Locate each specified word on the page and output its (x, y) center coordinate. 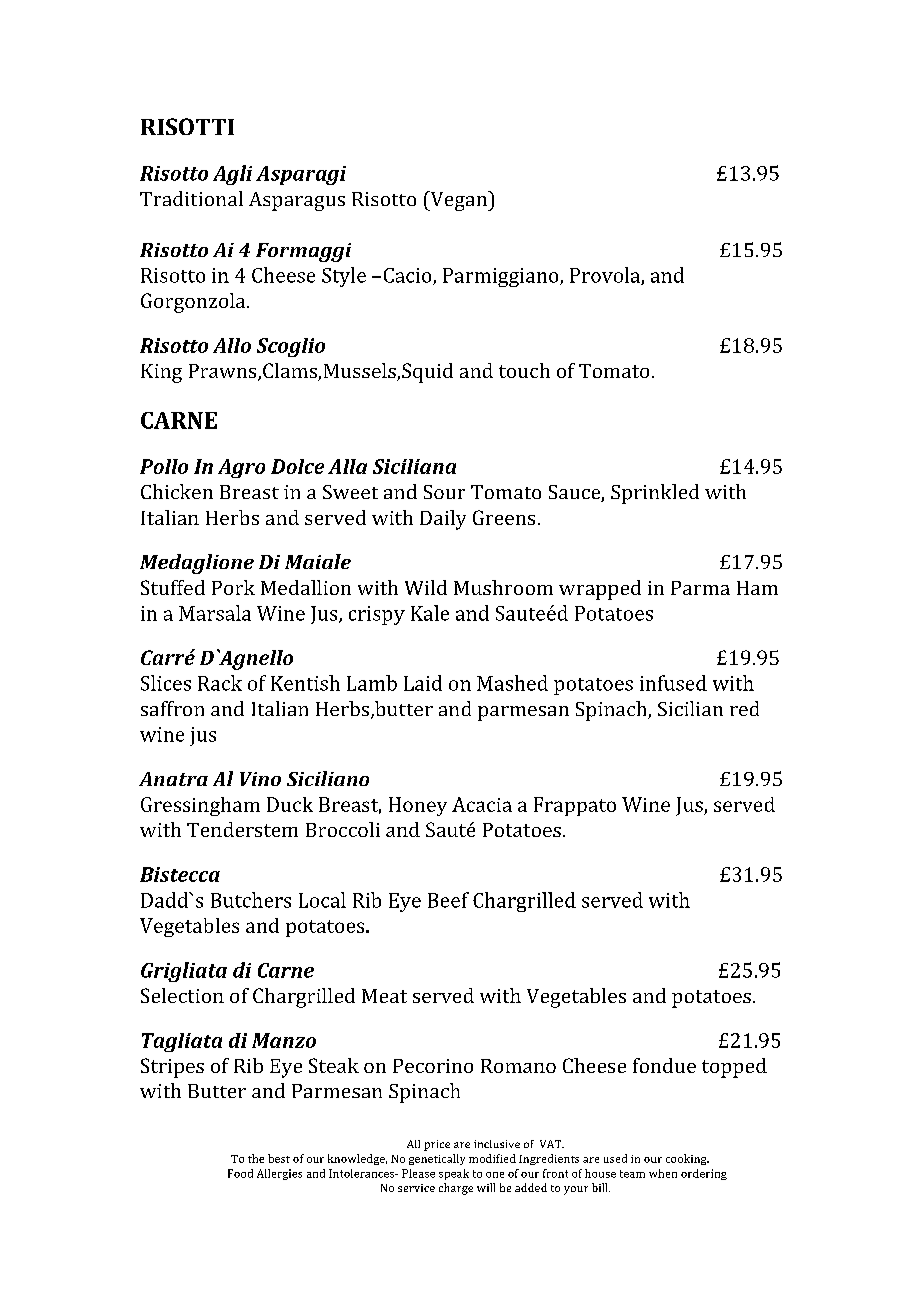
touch (524, 370)
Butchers (251, 900)
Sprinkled (655, 494)
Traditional (191, 198)
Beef (448, 900)
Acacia (482, 804)
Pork (233, 587)
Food (240, 1173)
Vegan (458, 201)
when (663, 1173)
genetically (437, 1159)
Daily (443, 520)
